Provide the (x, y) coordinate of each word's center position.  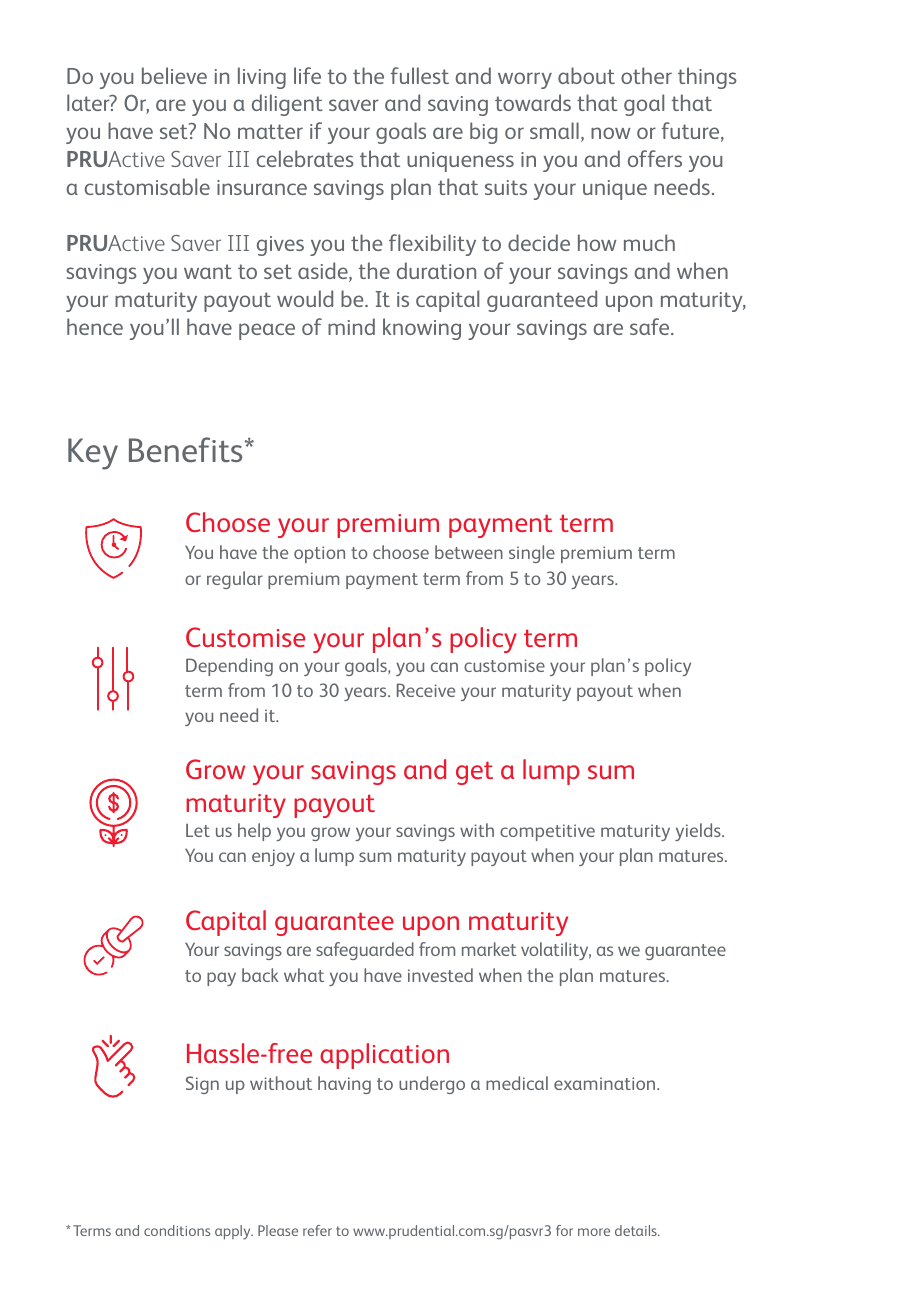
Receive (426, 690)
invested (440, 975)
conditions (177, 1230)
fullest (420, 75)
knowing (422, 329)
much (649, 242)
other (646, 75)
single (532, 554)
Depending (229, 667)
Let (198, 830)
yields (699, 832)
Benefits (185, 450)
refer (317, 1230)
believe (174, 75)
